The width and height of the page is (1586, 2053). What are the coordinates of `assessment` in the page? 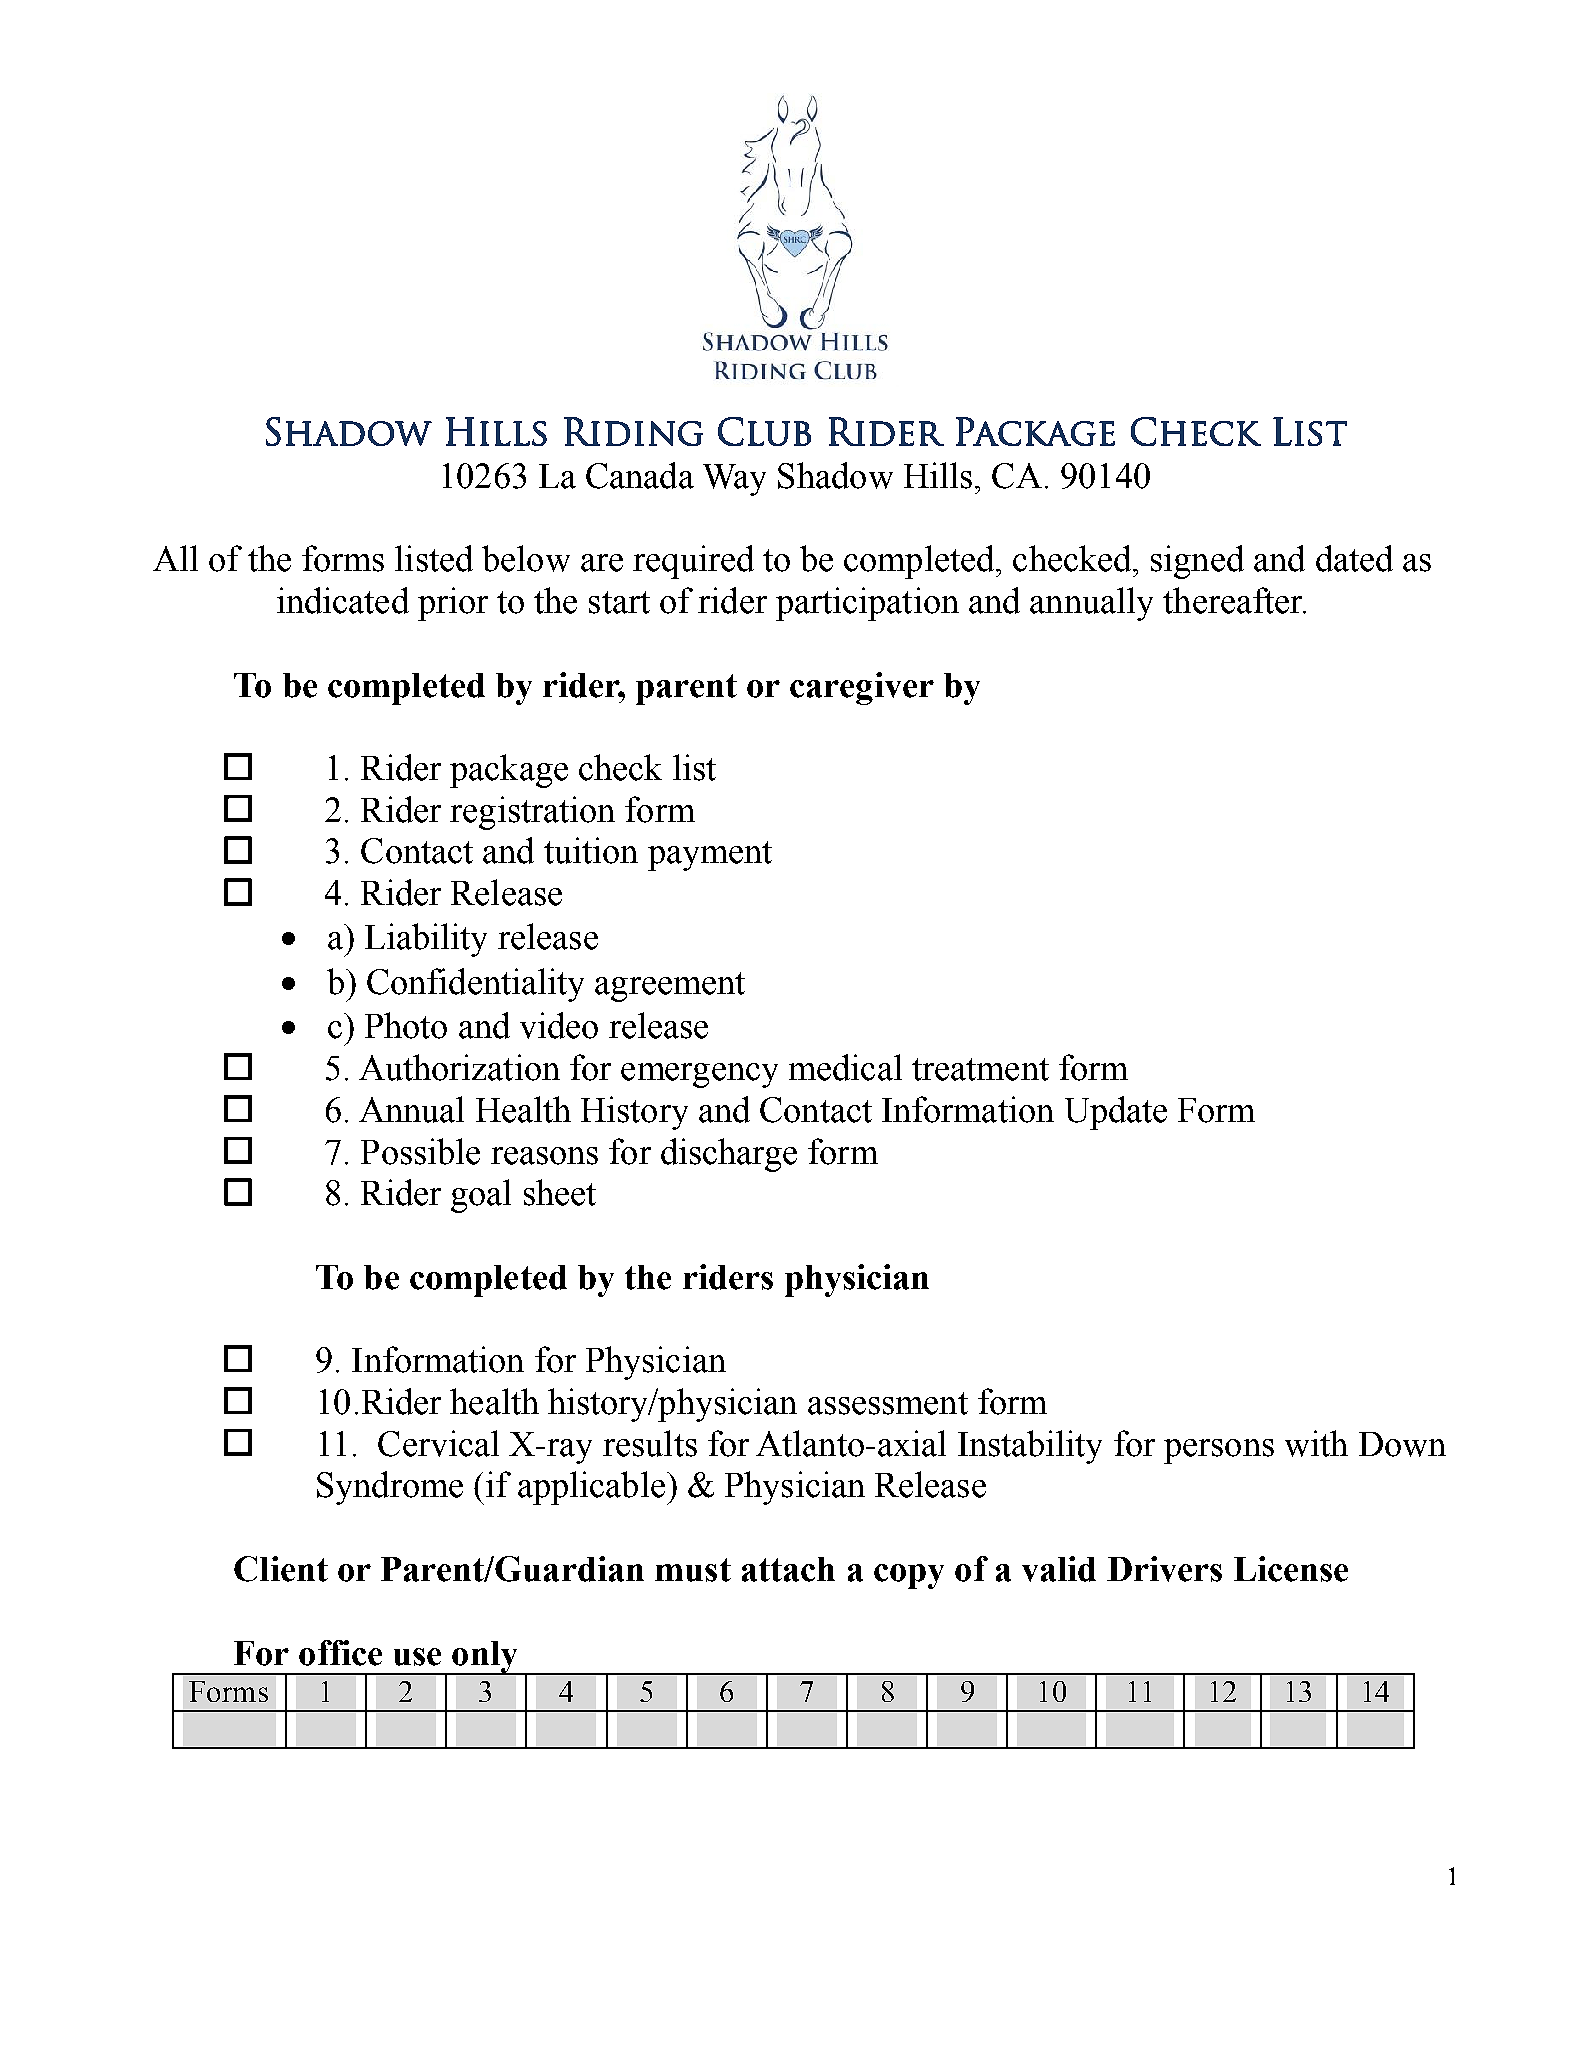 It's located at (888, 1403).
